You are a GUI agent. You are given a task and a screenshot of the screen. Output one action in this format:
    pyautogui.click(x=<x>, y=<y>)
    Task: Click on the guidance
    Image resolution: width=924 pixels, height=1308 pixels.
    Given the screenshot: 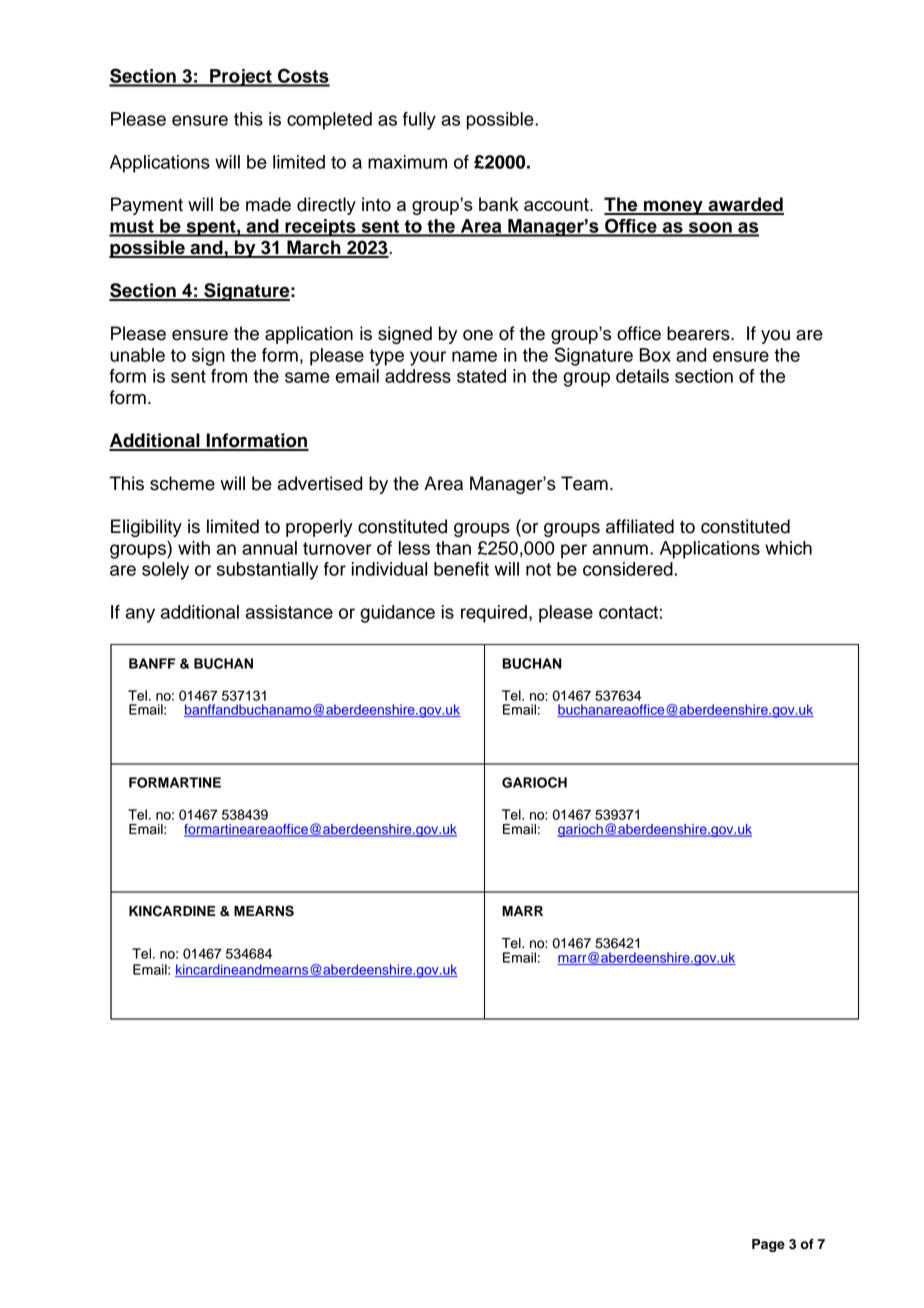 What is the action you would take?
    pyautogui.click(x=397, y=614)
